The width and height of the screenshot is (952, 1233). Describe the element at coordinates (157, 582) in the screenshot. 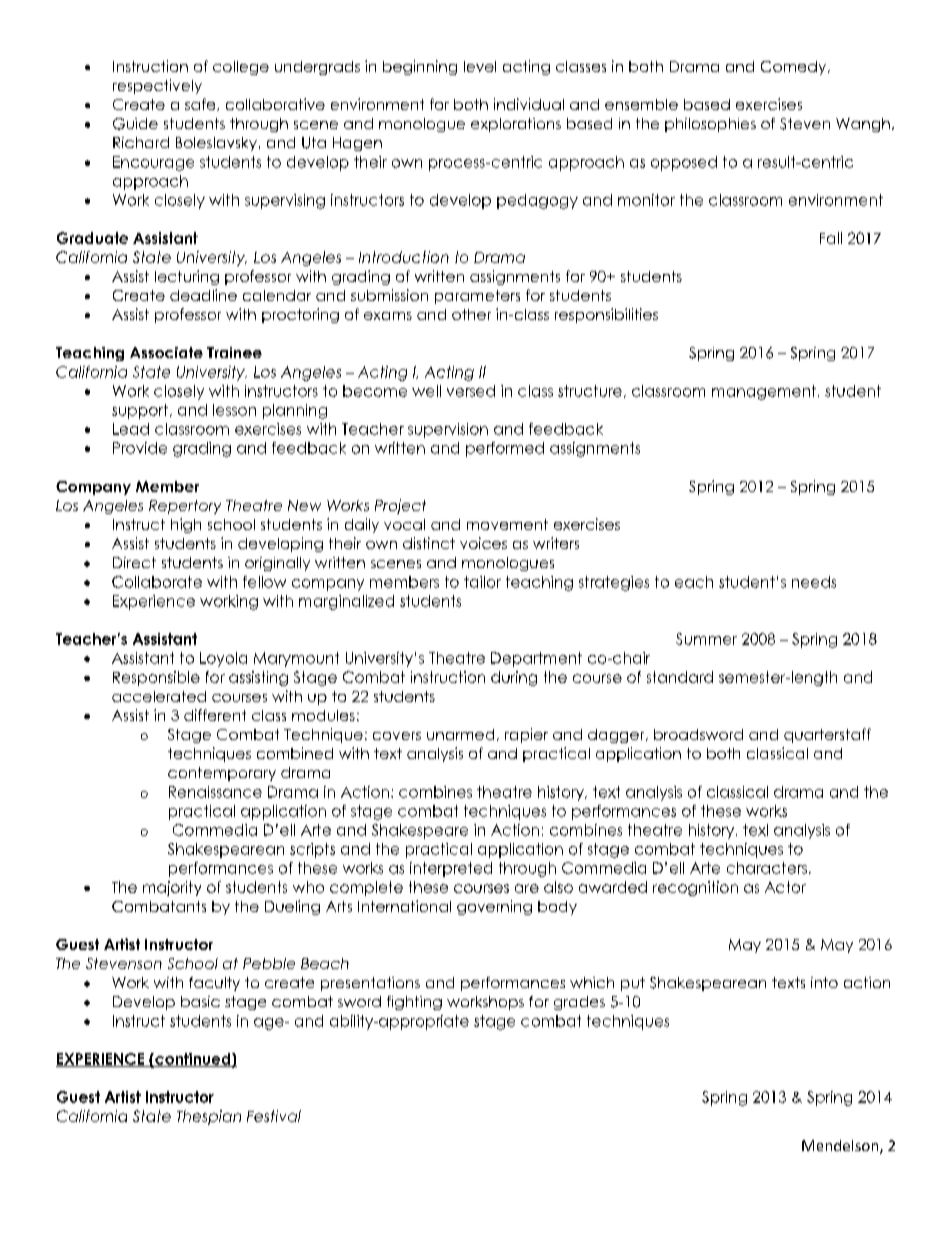

I see `Collaborate` at that location.
